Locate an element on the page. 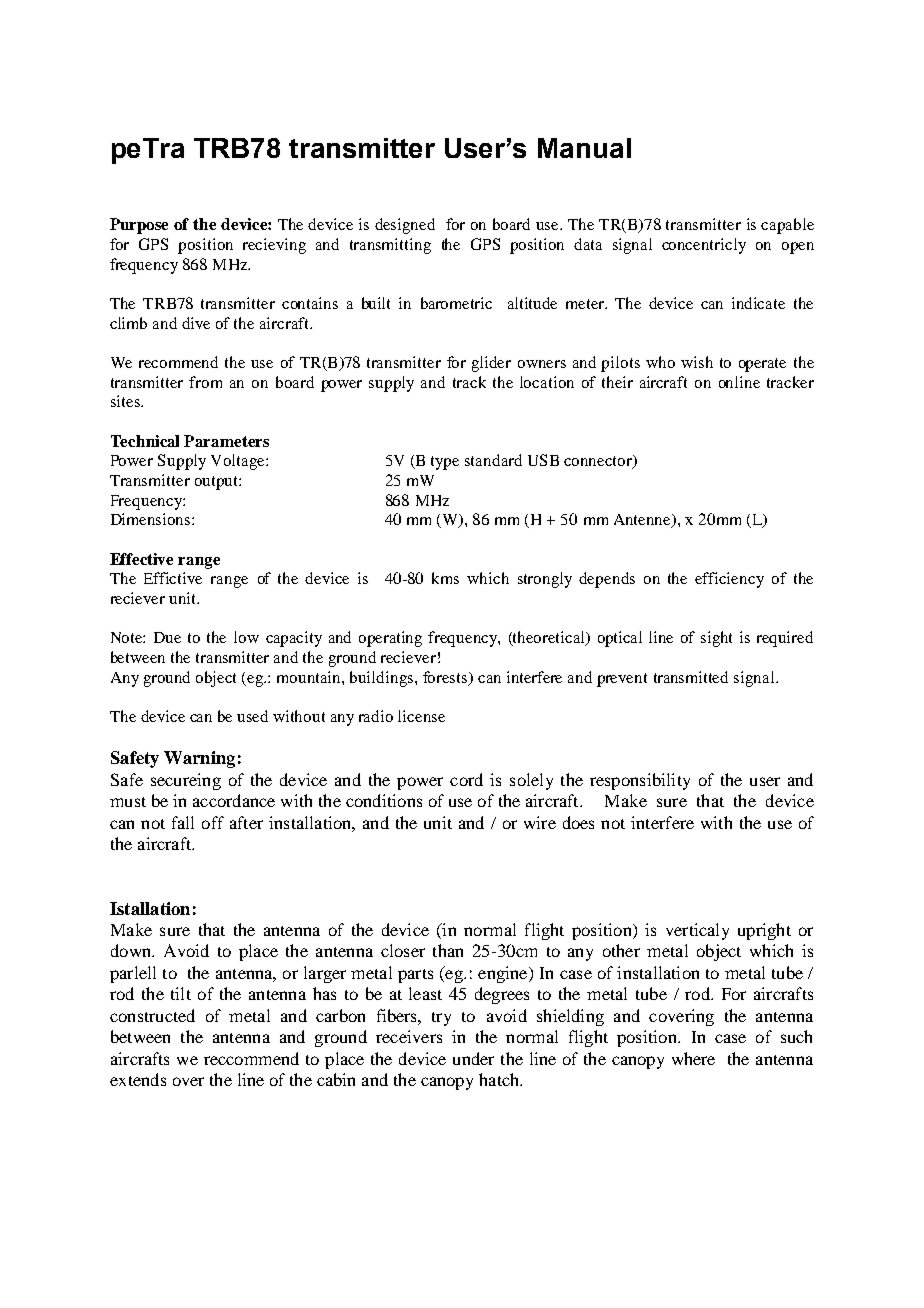 The image size is (924, 1308). designed is located at coordinates (405, 226).
